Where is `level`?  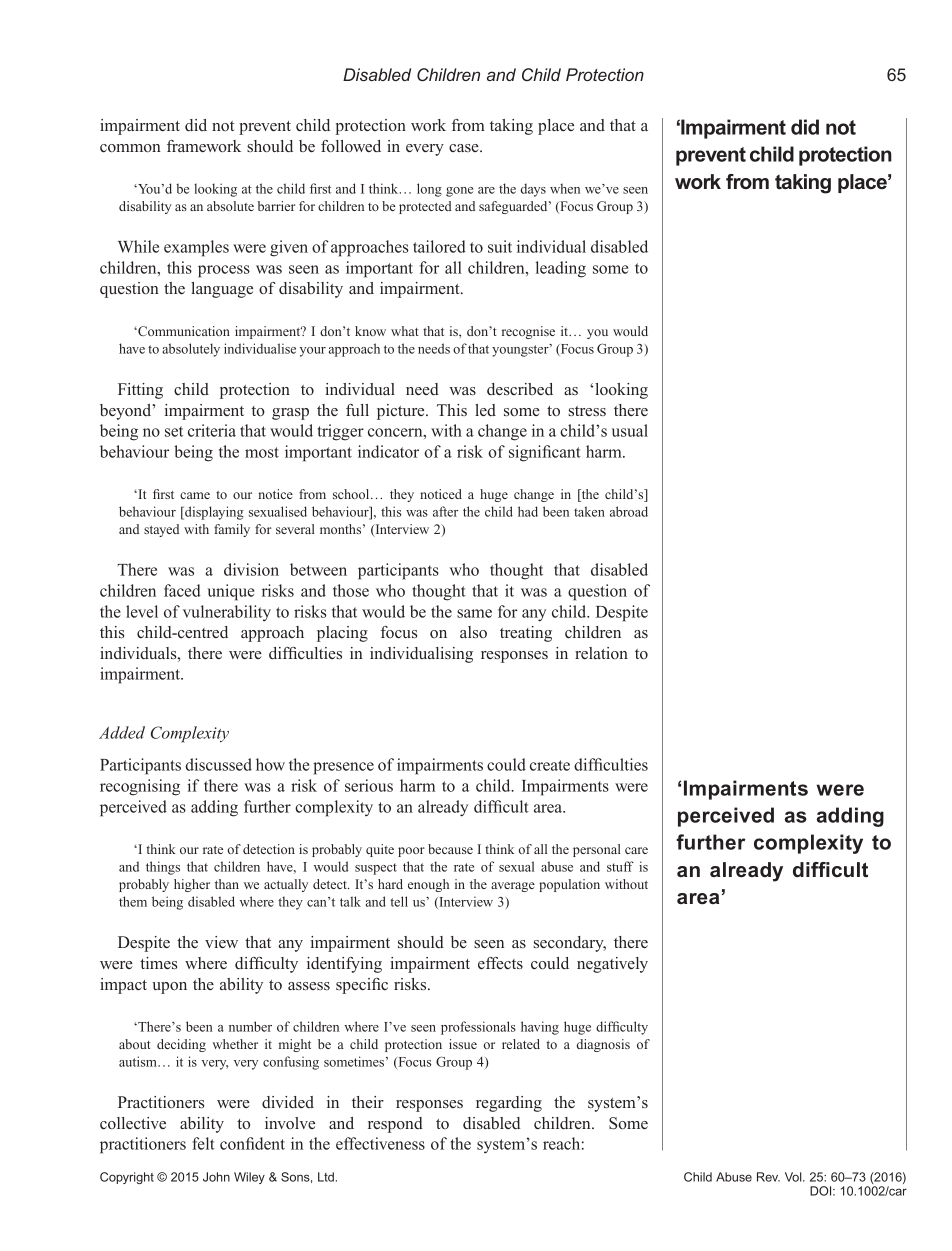 level is located at coordinates (142, 611).
